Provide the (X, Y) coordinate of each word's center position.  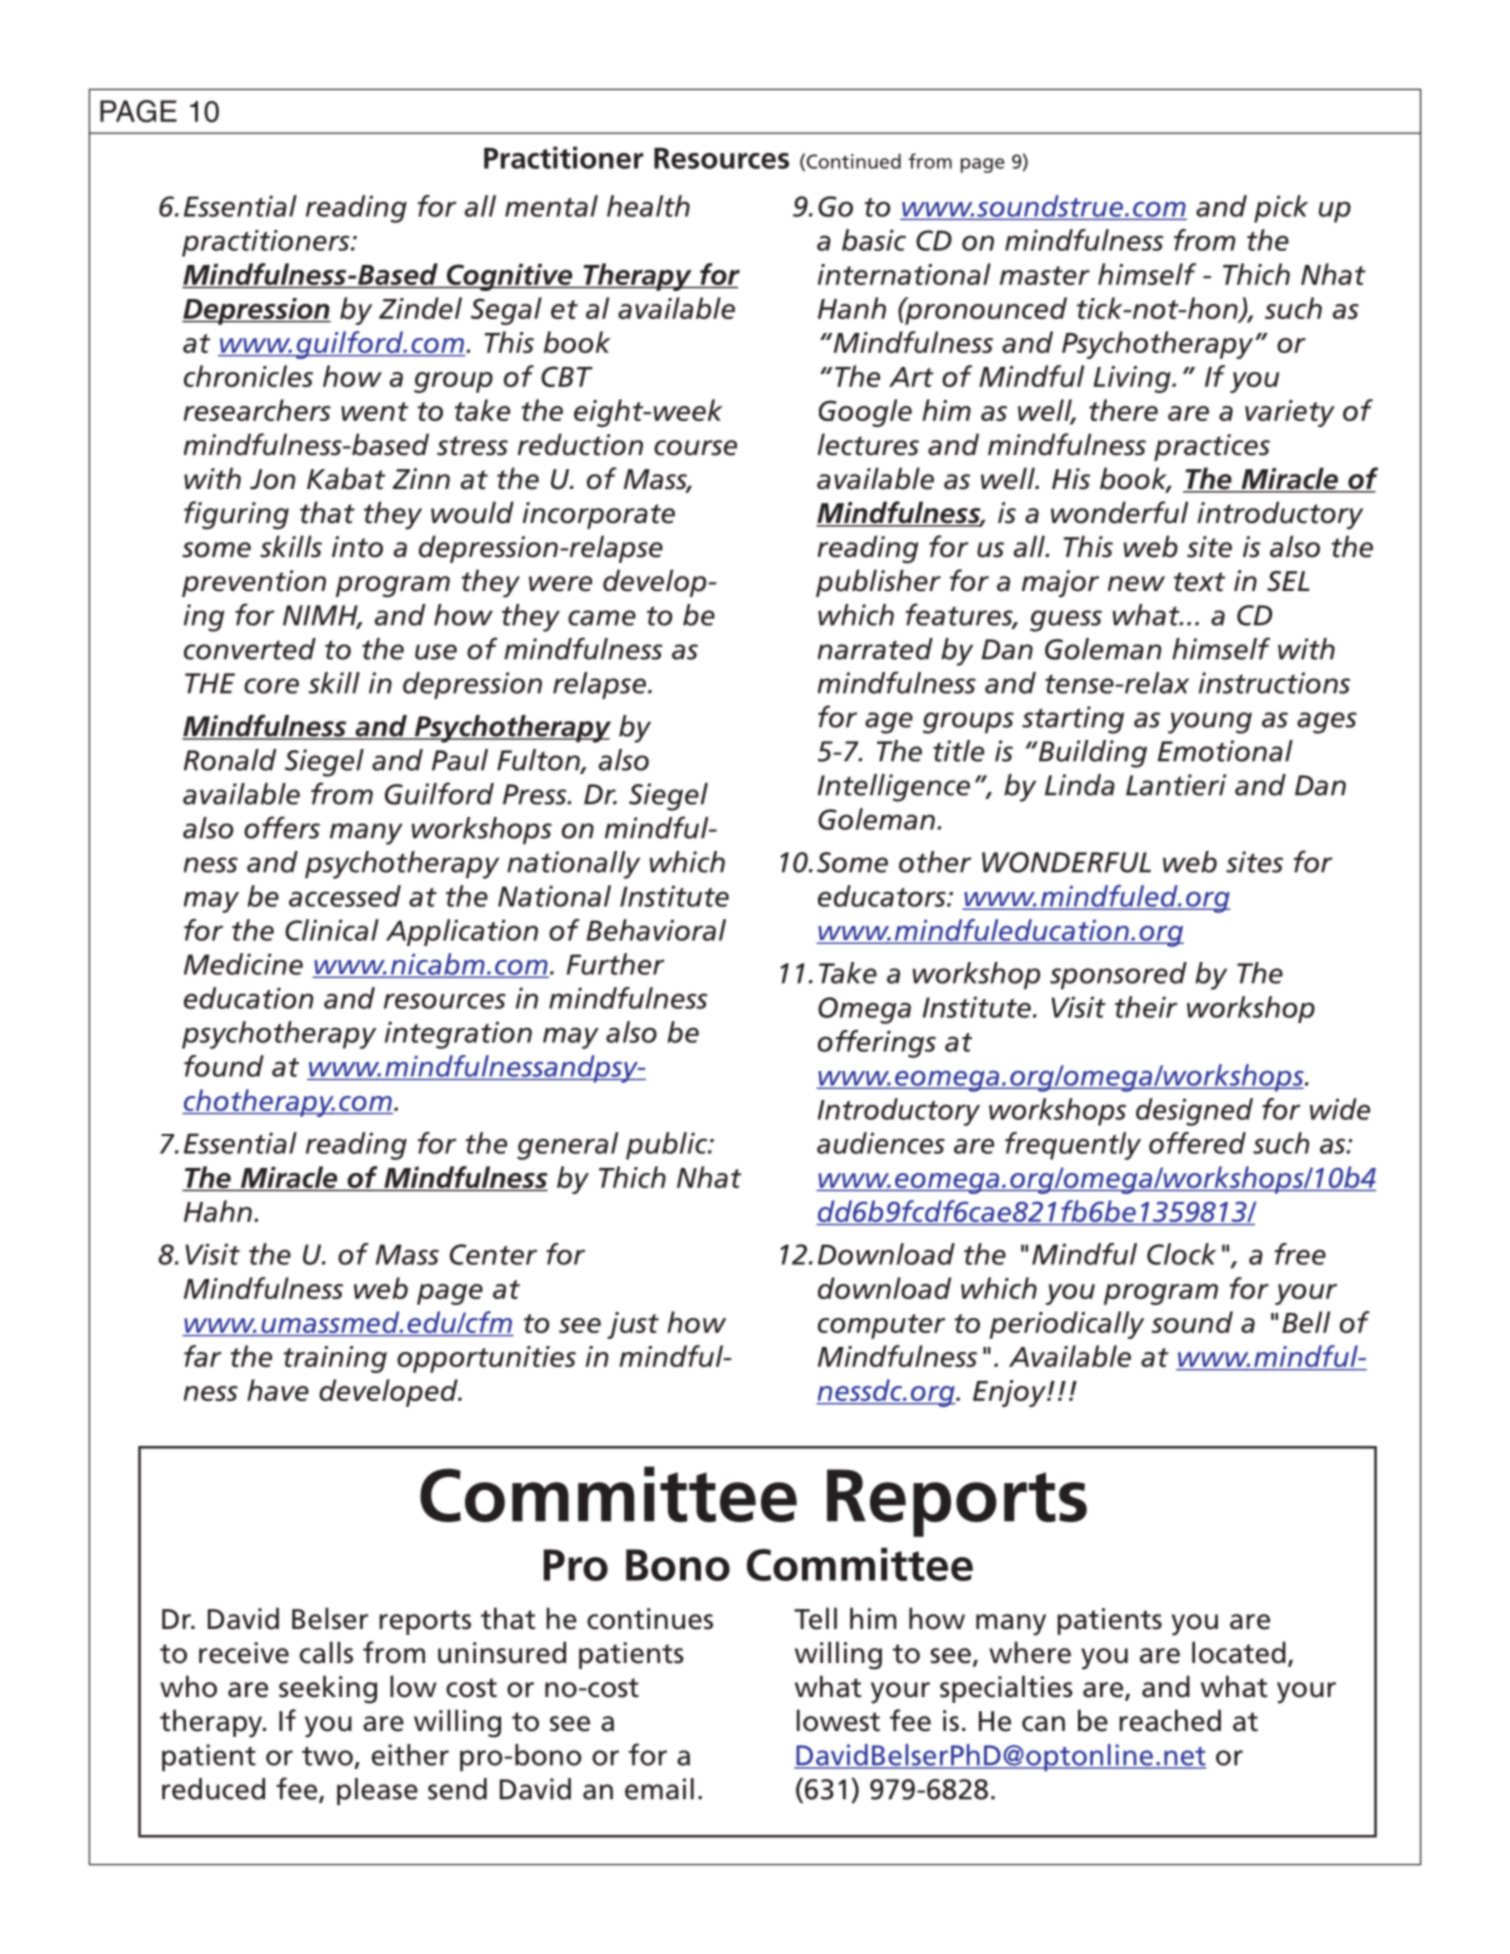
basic (874, 240)
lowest (838, 1720)
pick (1281, 209)
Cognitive (509, 277)
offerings (877, 1044)
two (327, 1756)
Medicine (243, 964)
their (1146, 1007)
